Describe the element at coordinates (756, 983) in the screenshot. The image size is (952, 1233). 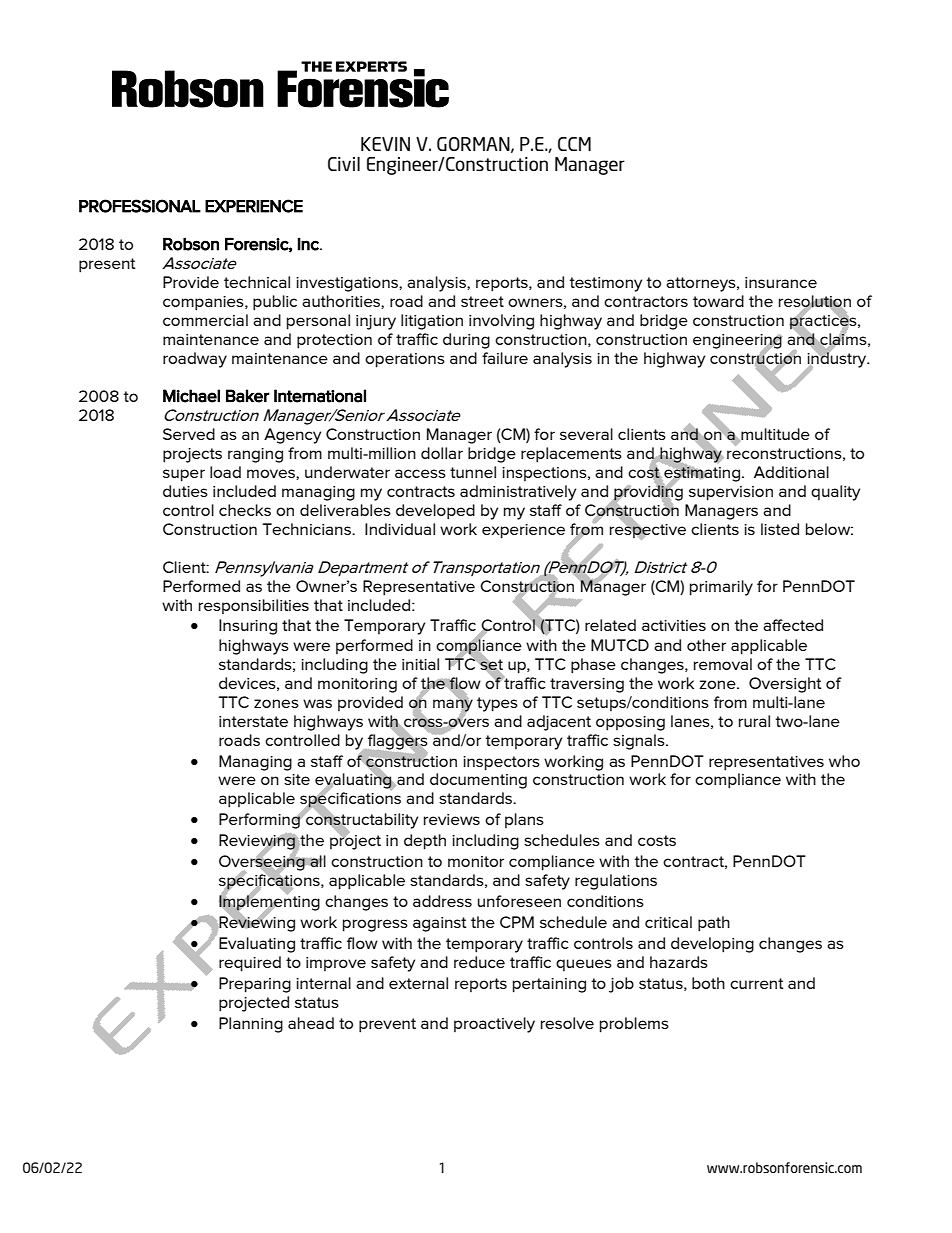
I see `current` at that location.
